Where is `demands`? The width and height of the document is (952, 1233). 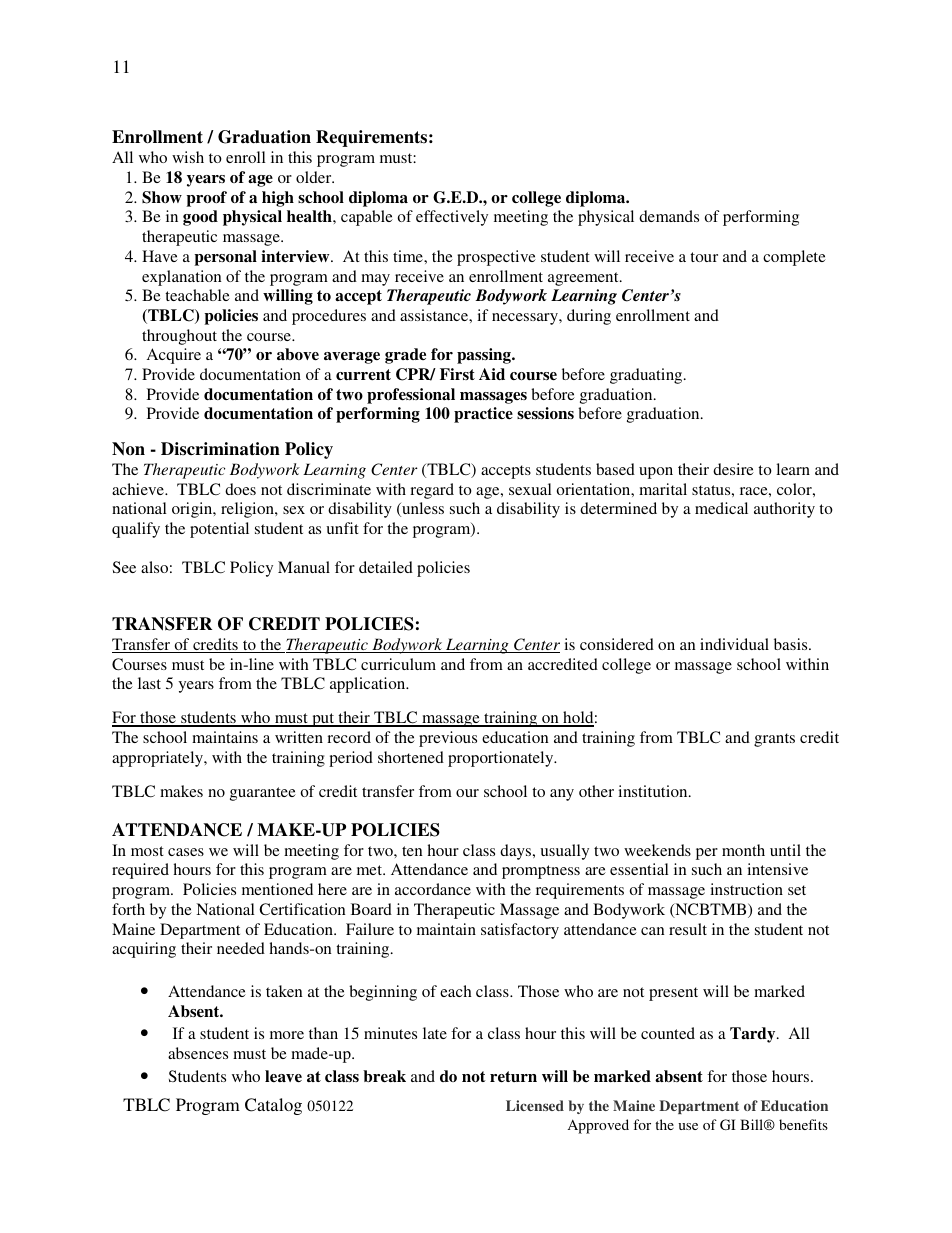 demands is located at coordinates (669, 216).
